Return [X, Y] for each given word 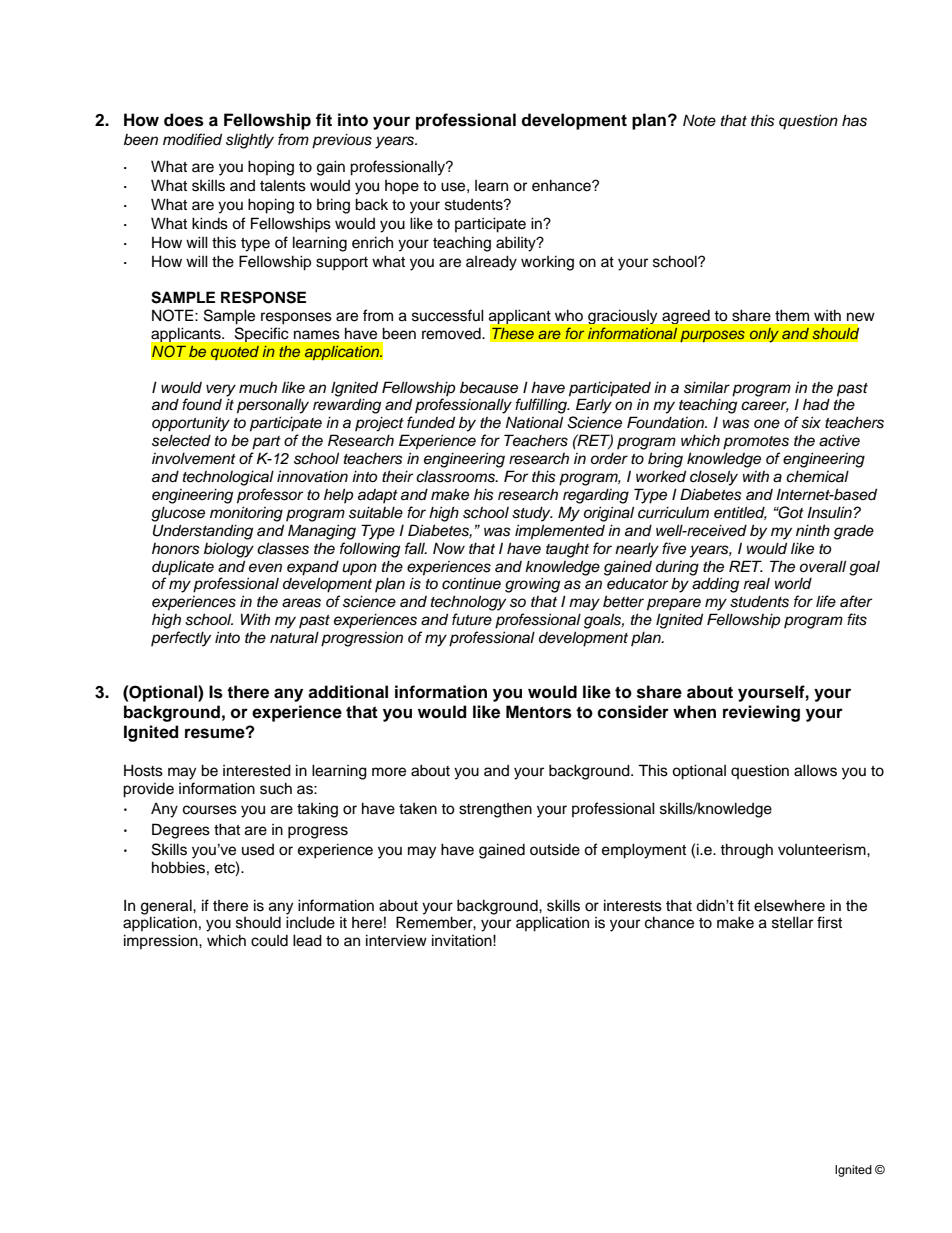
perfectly [181, 639]
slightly [250, 141]
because [489, 388]
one [767, 423]
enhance [562, 185]
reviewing [761, 713]
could [269, 941]
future [472, 619]
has [854, 120]
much [258, 388]
